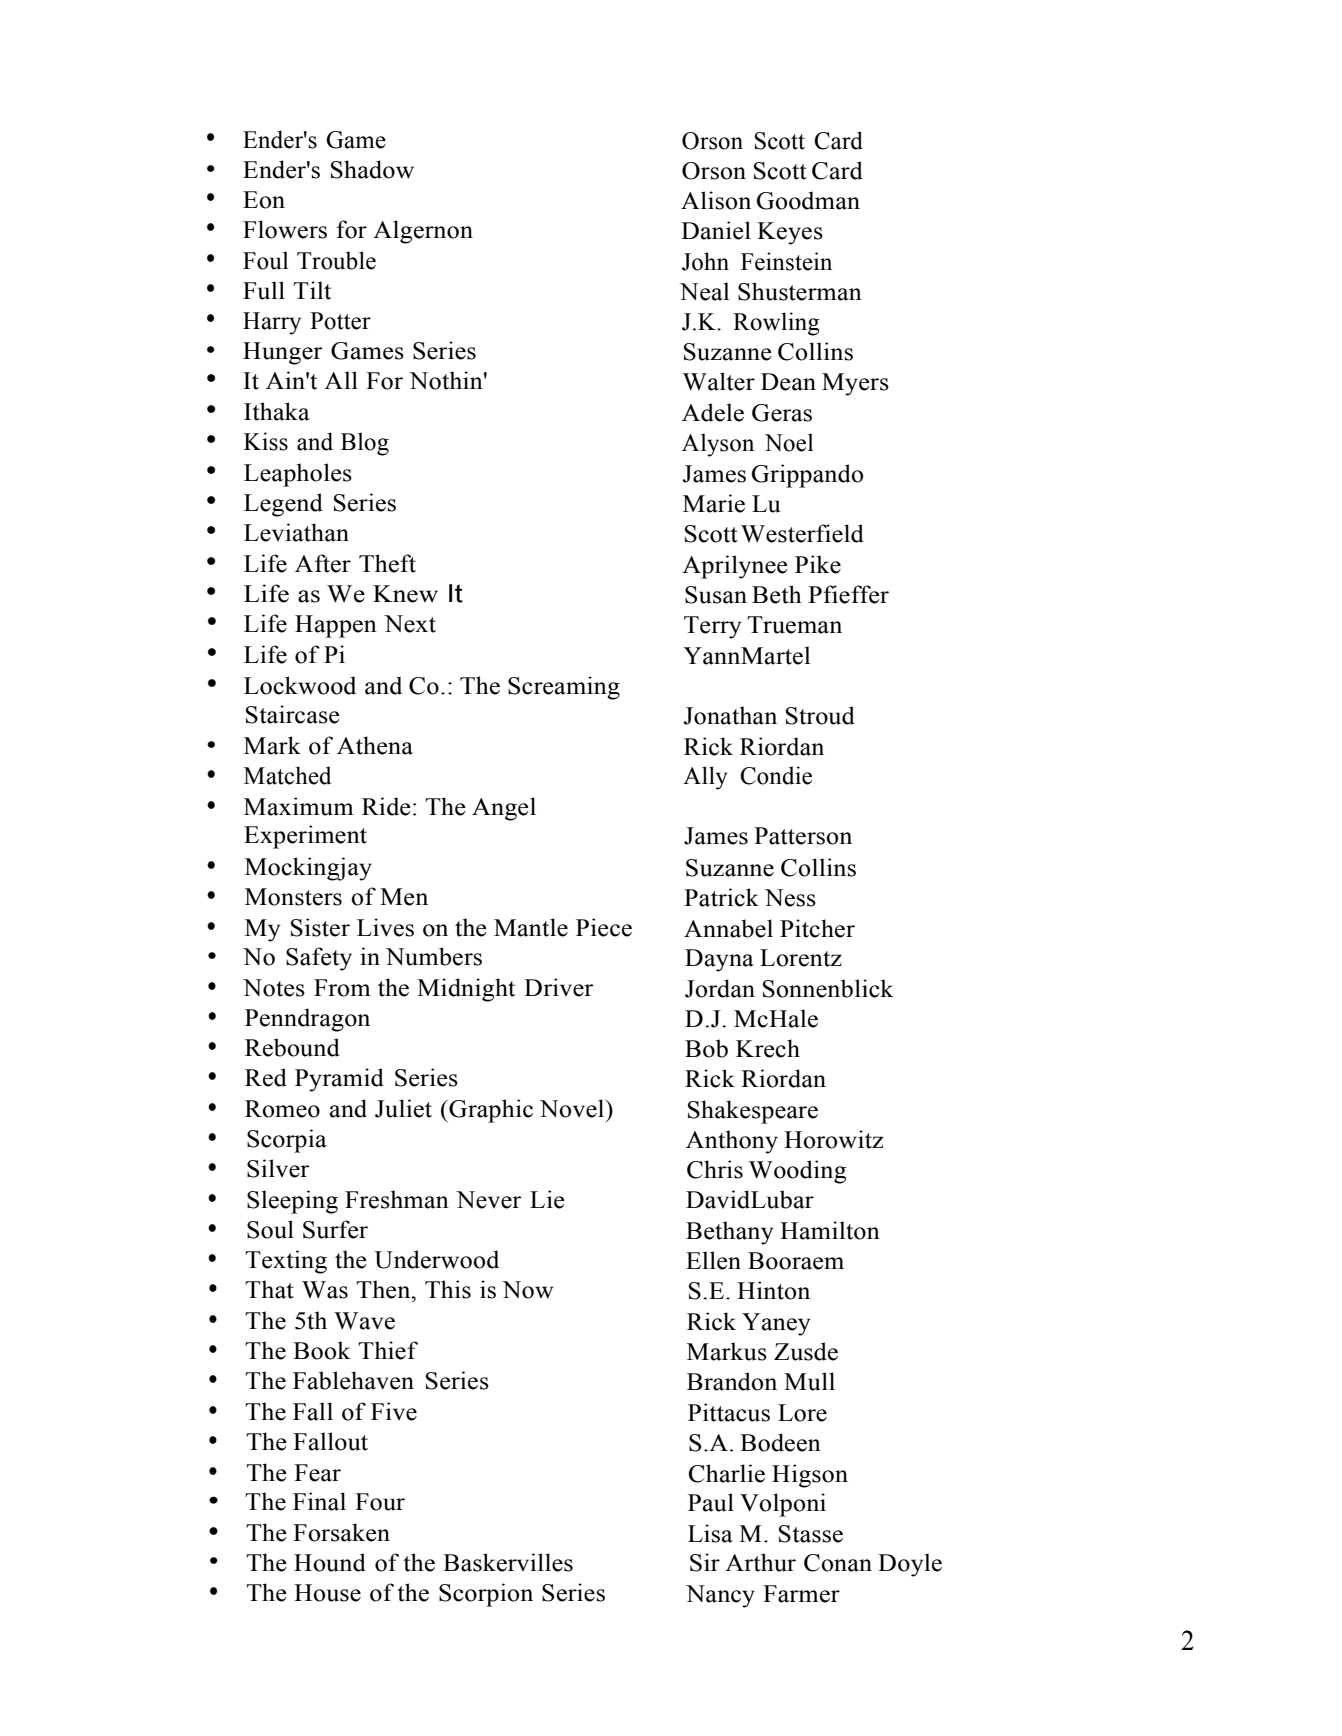 This screenshot has height=1736, width=1342. What do you see at coordinates (508, 1562) in the screenshot?
I see `Baskervilles` at bounding box center [508, 1562].
